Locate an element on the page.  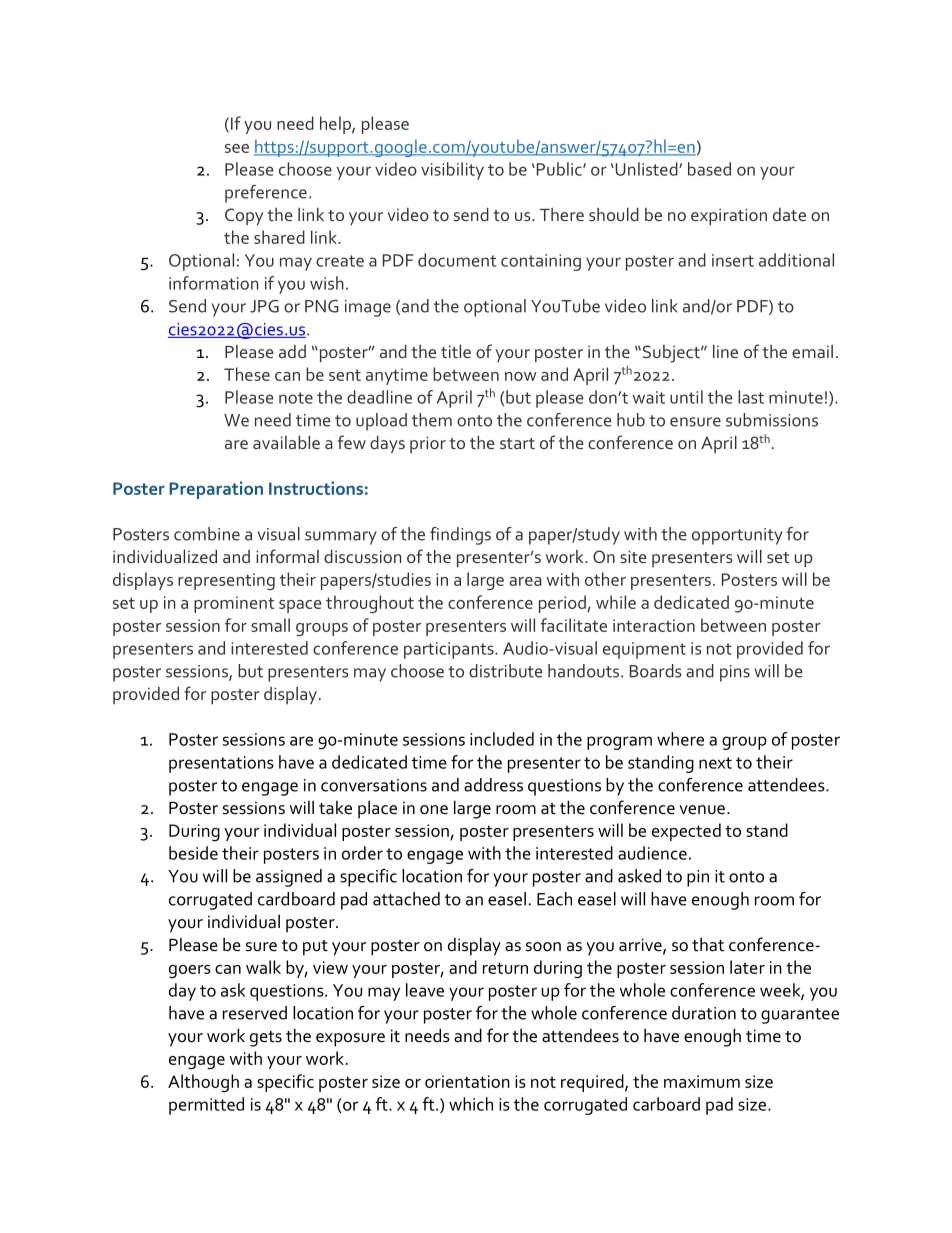
preference is located at coordinates (266, 194).
